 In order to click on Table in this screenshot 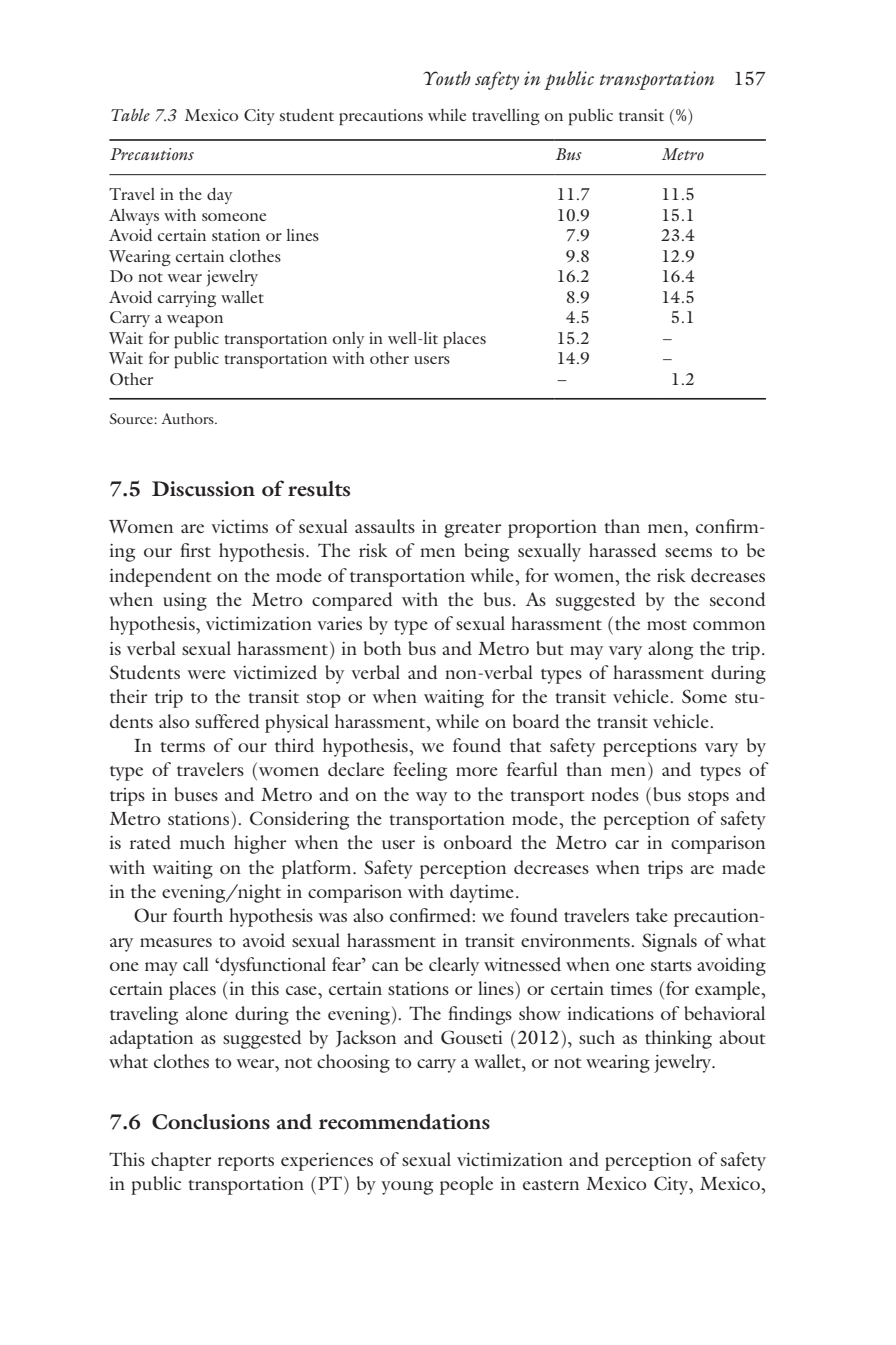, I will do `click(130, 114)`.
